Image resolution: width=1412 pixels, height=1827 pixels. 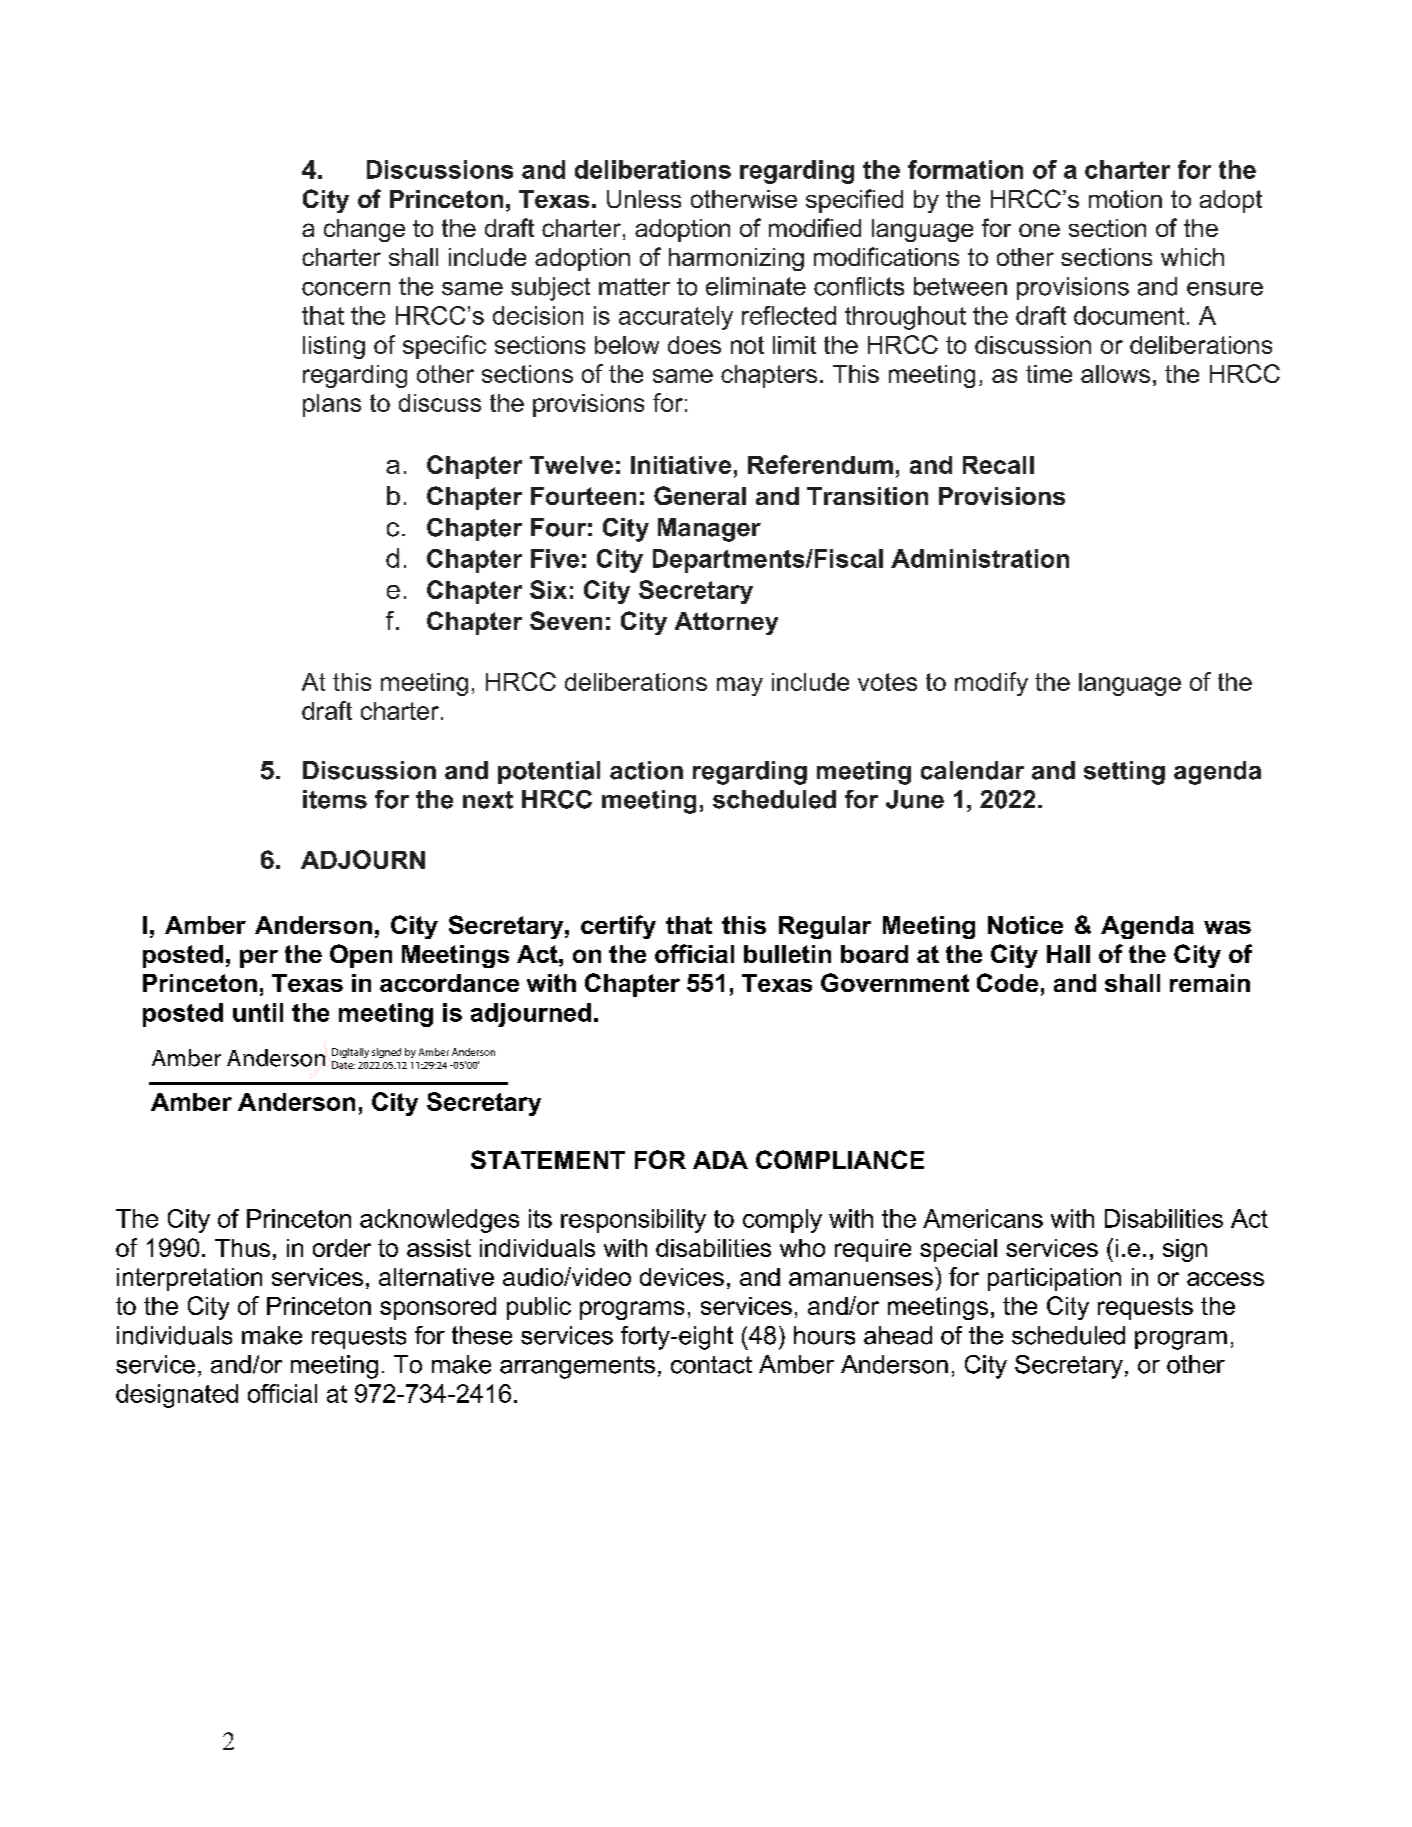 I want to click on until, so click(x=258, y=1012).
